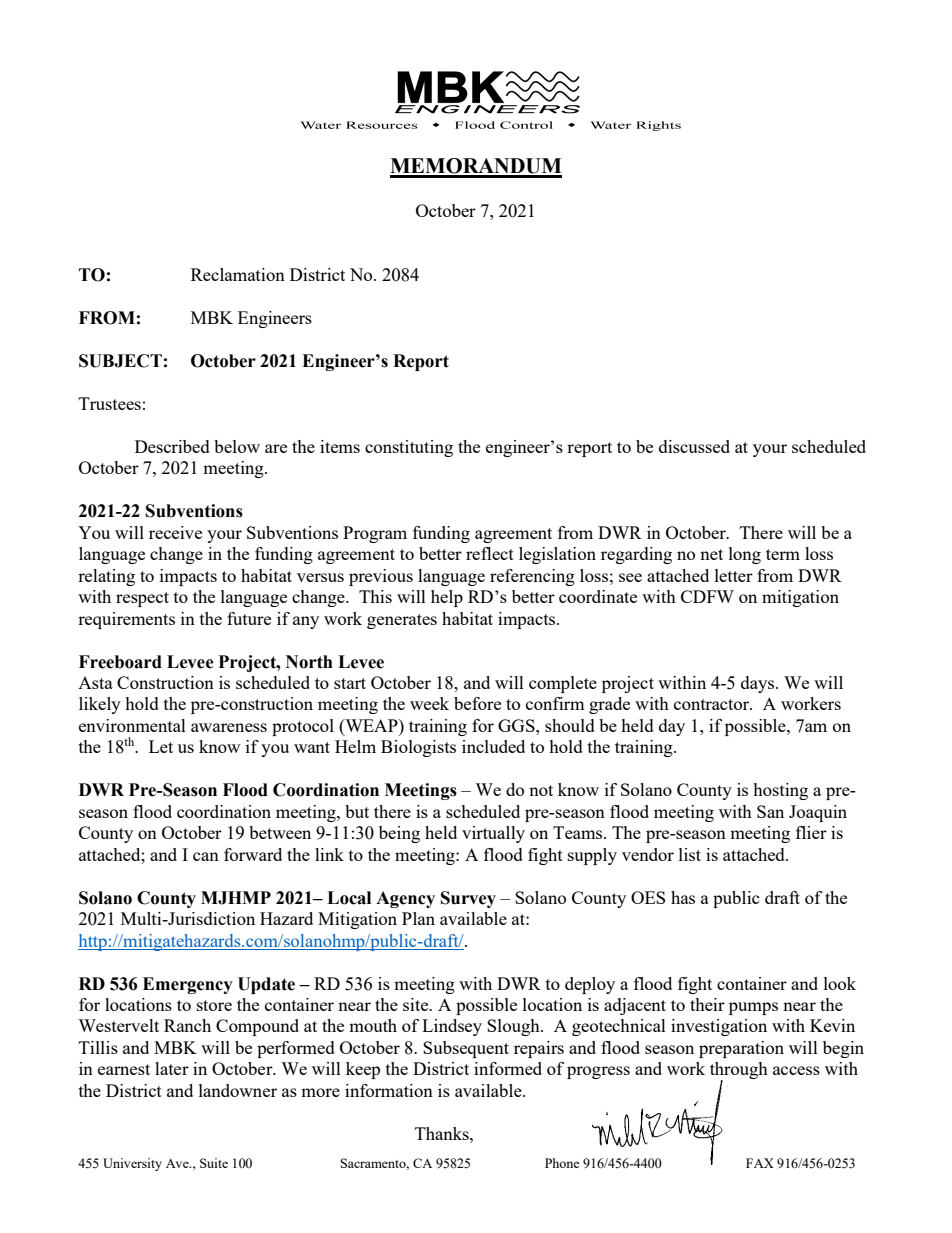 This screenshot has height=1233, width=952. Describe the element at coordinates (417, 1004) in the screenshot. I see `site` at that location.
